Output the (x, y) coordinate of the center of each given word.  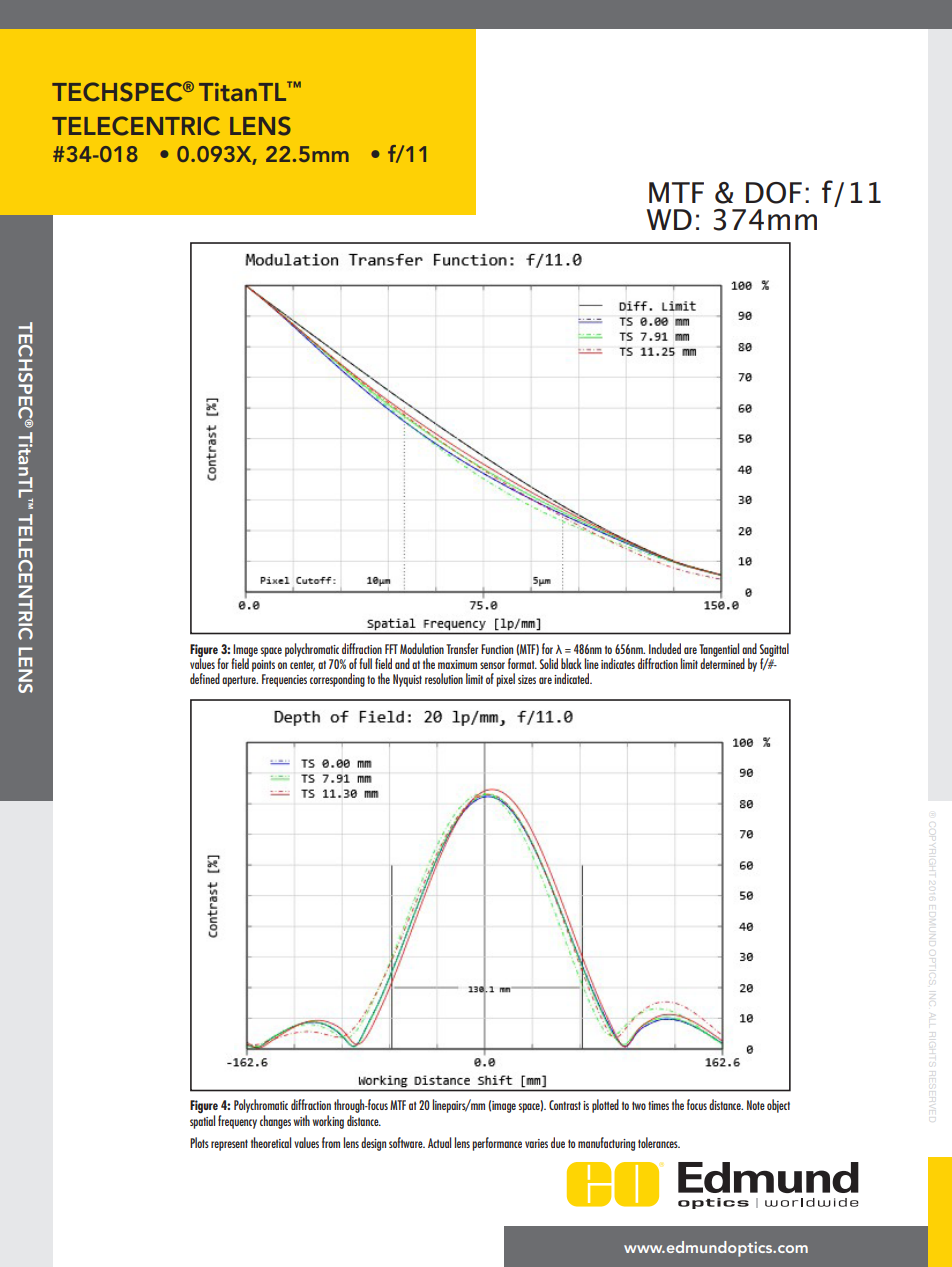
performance (497, 1144)
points (263, 666)
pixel (505, 680)
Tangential (719, 651)
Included (665, 648)
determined (722, 662)
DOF (774, 193)
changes (275, 1122)
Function (497, 649)
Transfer (462, 648)
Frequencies (284, 680)
